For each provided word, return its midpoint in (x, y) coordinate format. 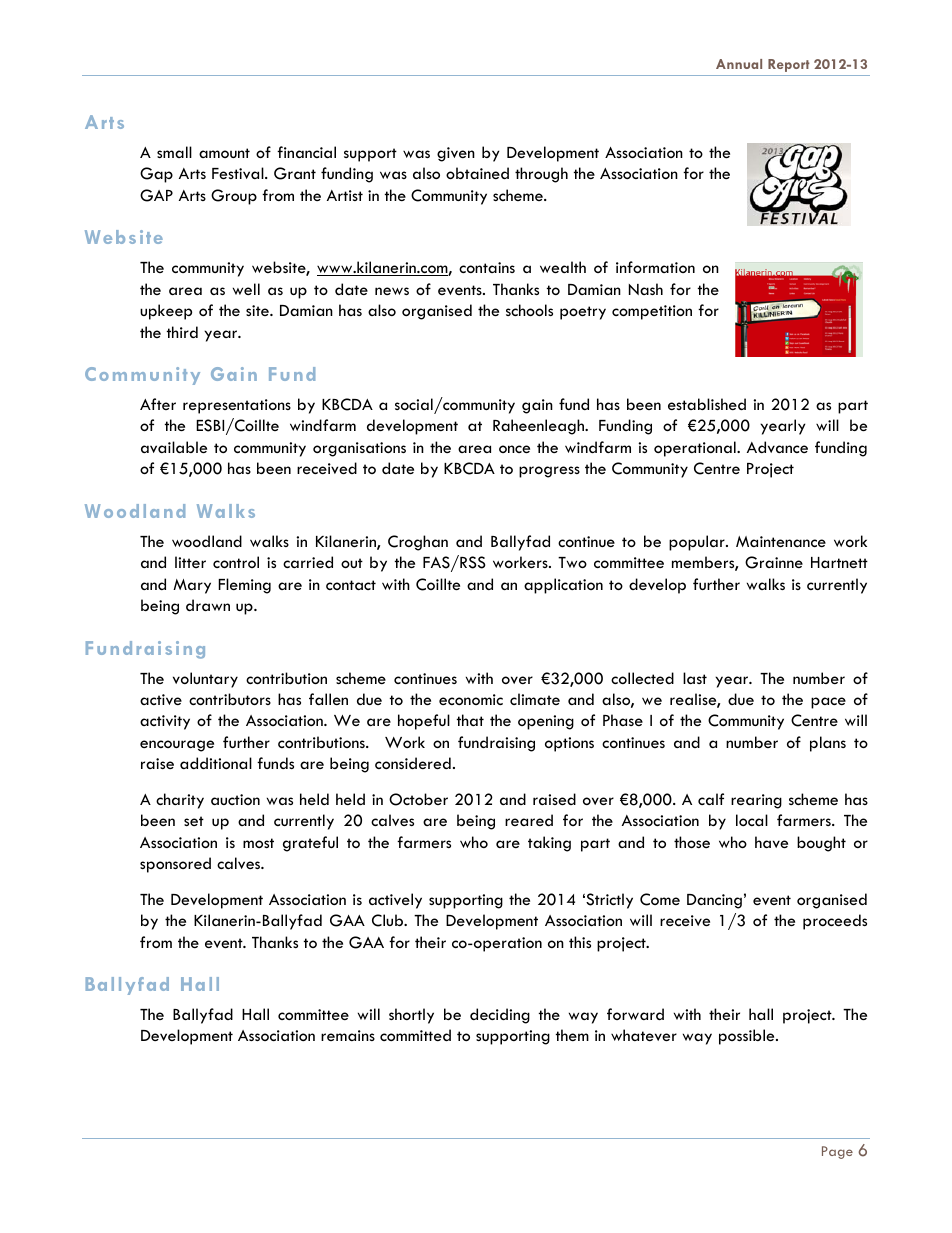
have (771, 842)
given (456, 154)
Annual (739, 64)
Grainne (774, 562)
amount (224, 153)
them (572, 1035)
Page (837, 1152)
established (707, 404)
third (182, 332)
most (258, 843)
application (563, 586)
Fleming (244, 586)
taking (549, 844)
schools (529, 310)
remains (348, 1035)
